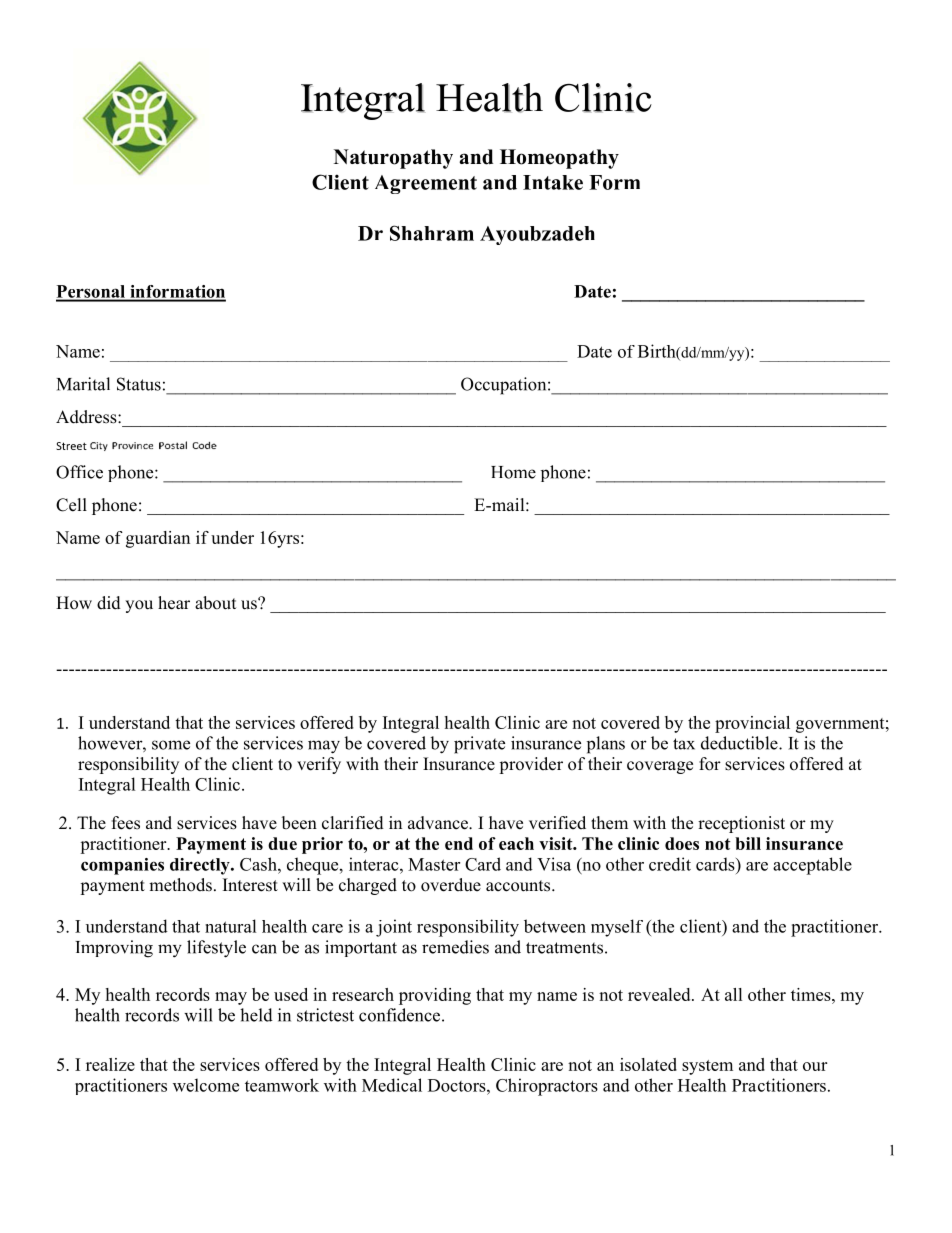  Describe the element at coordinates (426, 184) in the screenshot. I see `Agreement` at that location.
